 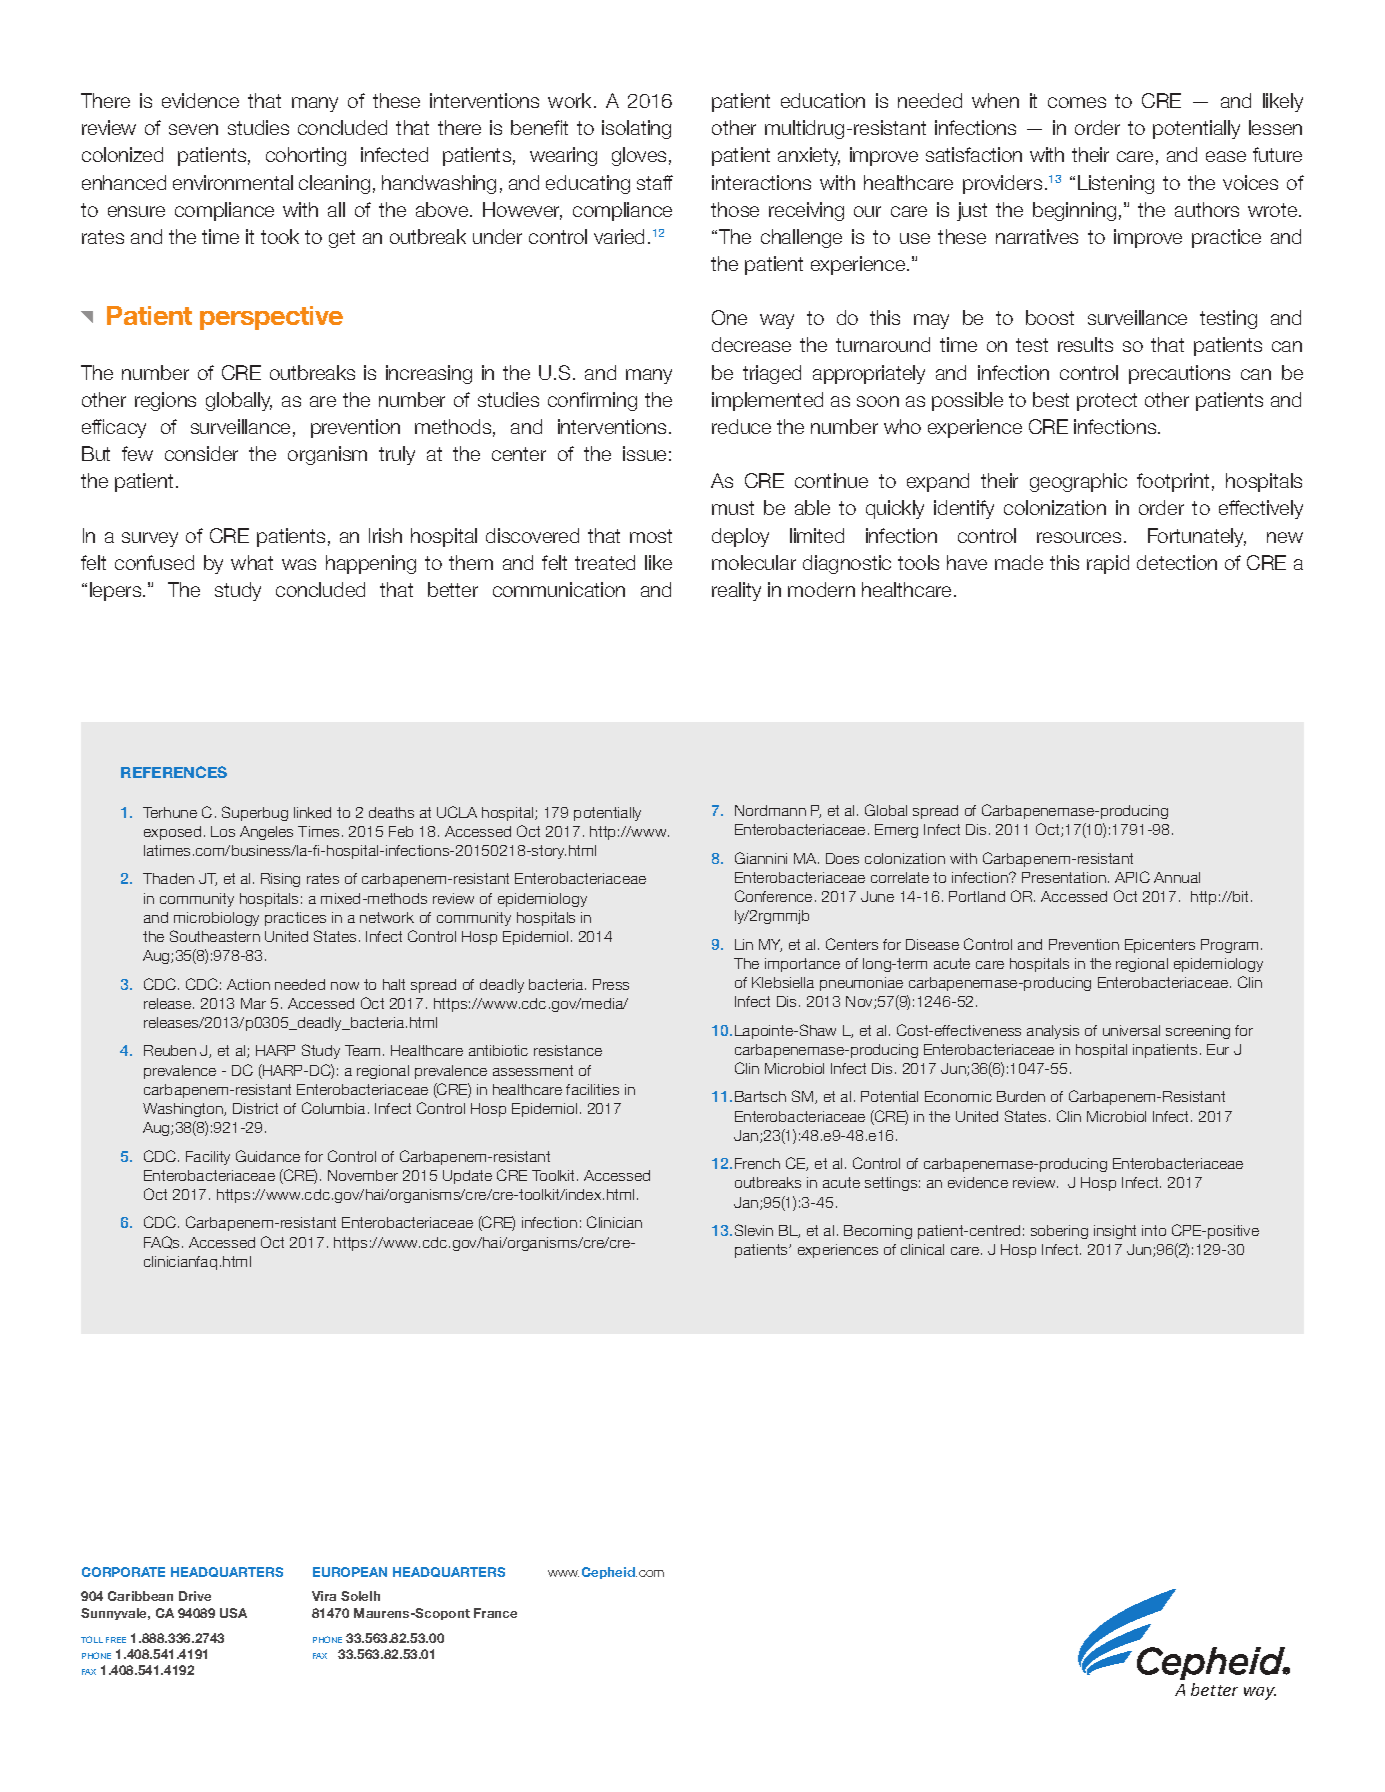 I want to click on Rising, so click(x=280, y=880).
